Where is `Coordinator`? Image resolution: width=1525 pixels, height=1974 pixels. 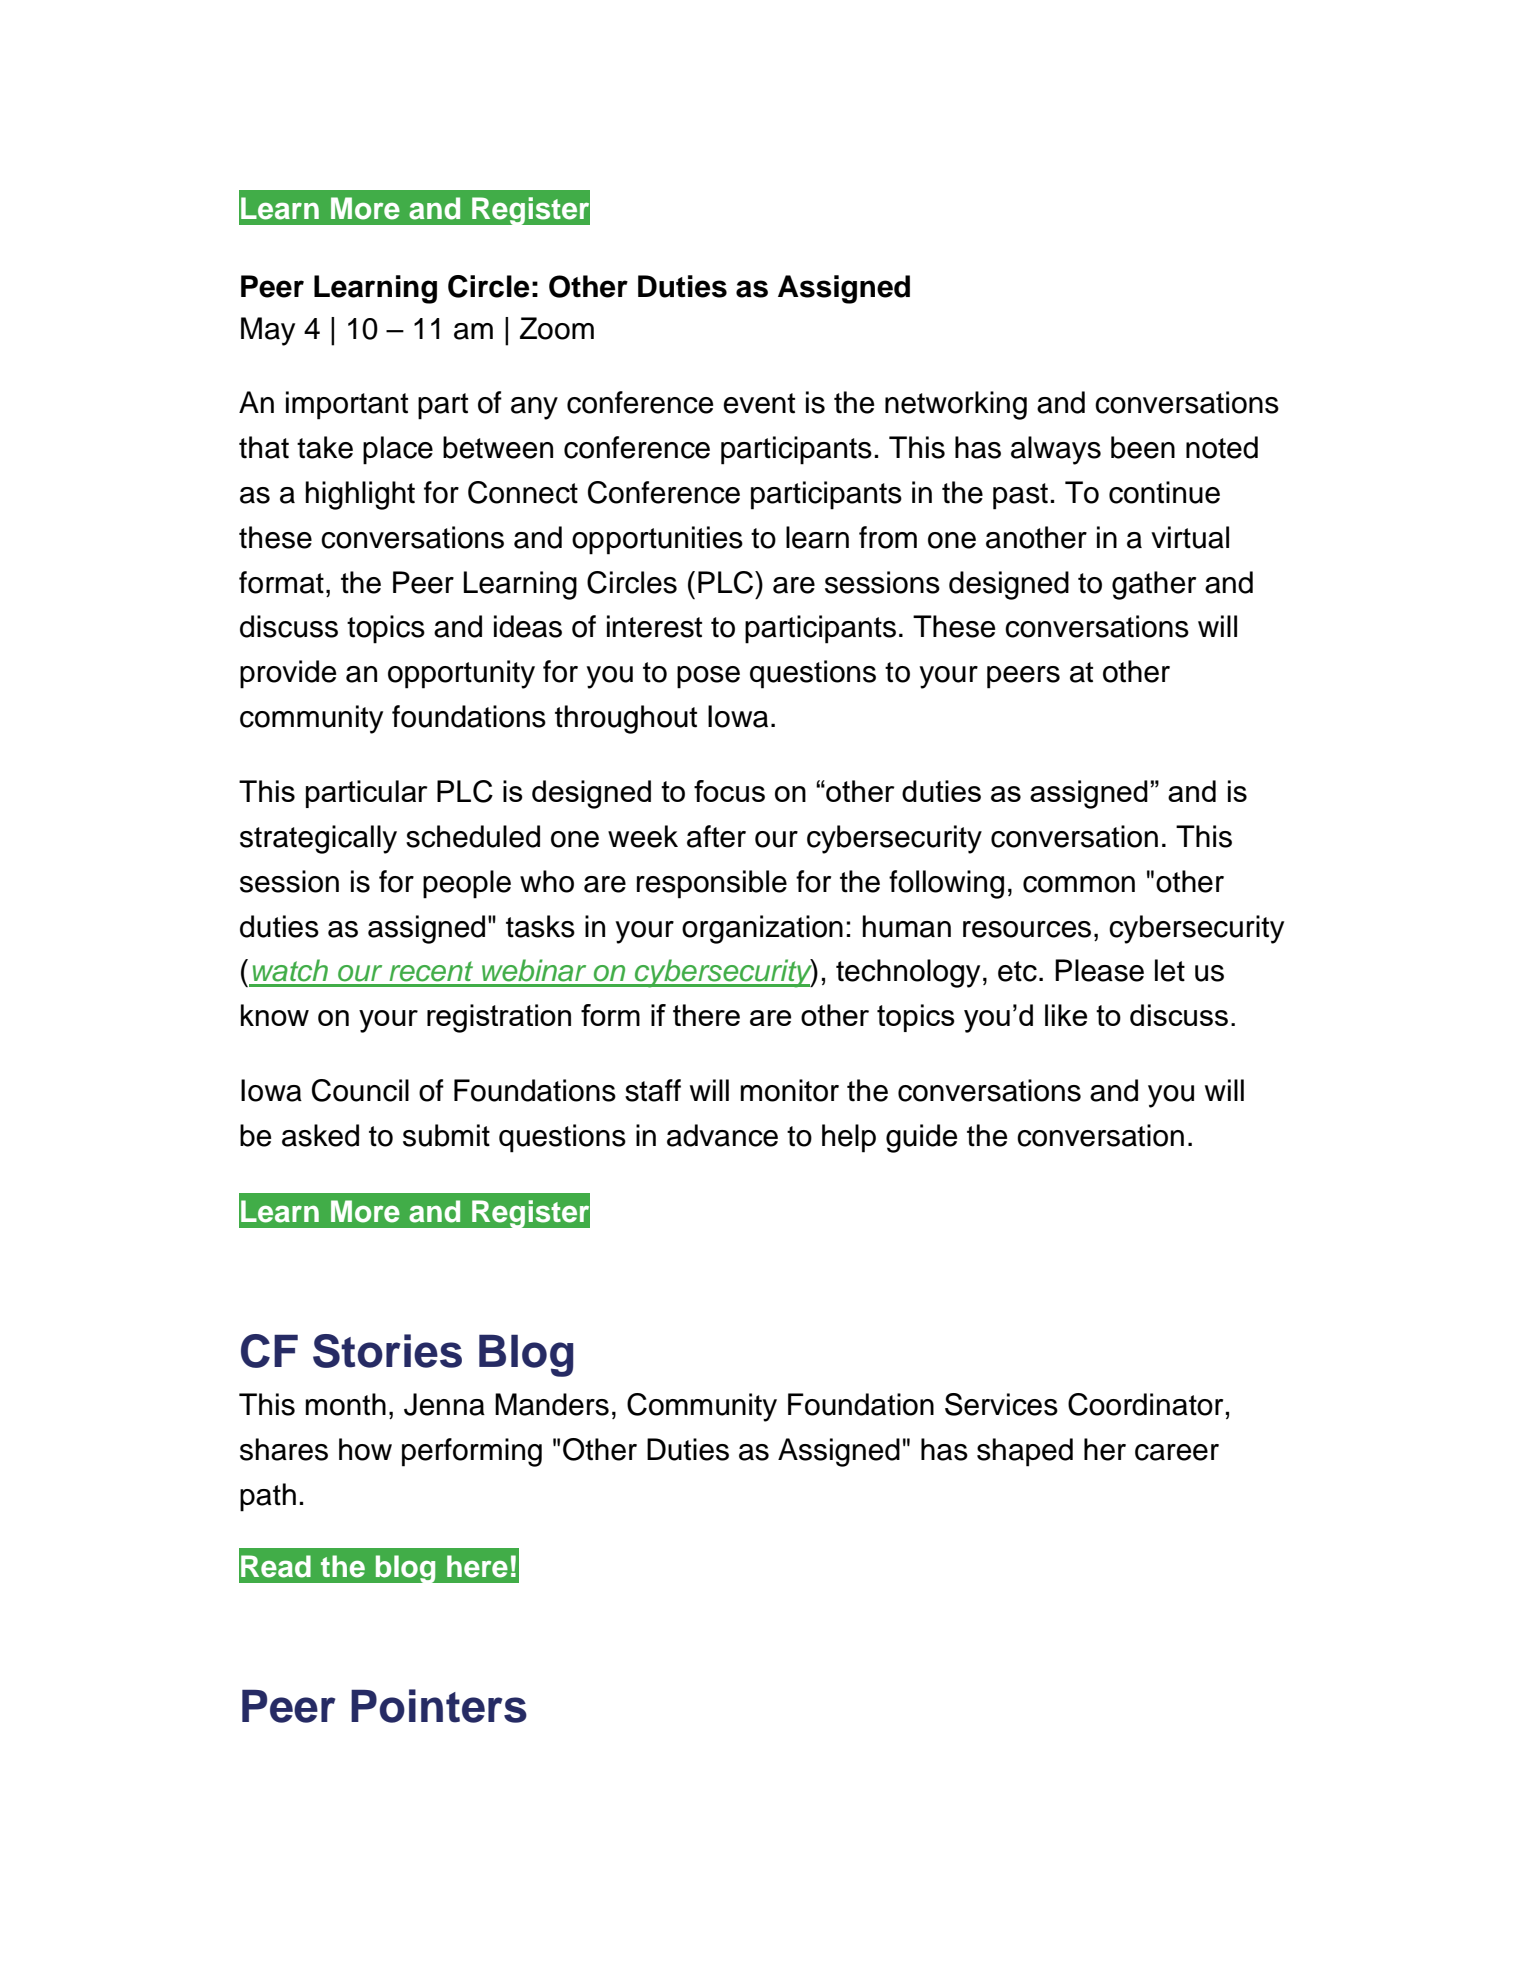
Coordinator is located at coordinates (1145, 1404).
